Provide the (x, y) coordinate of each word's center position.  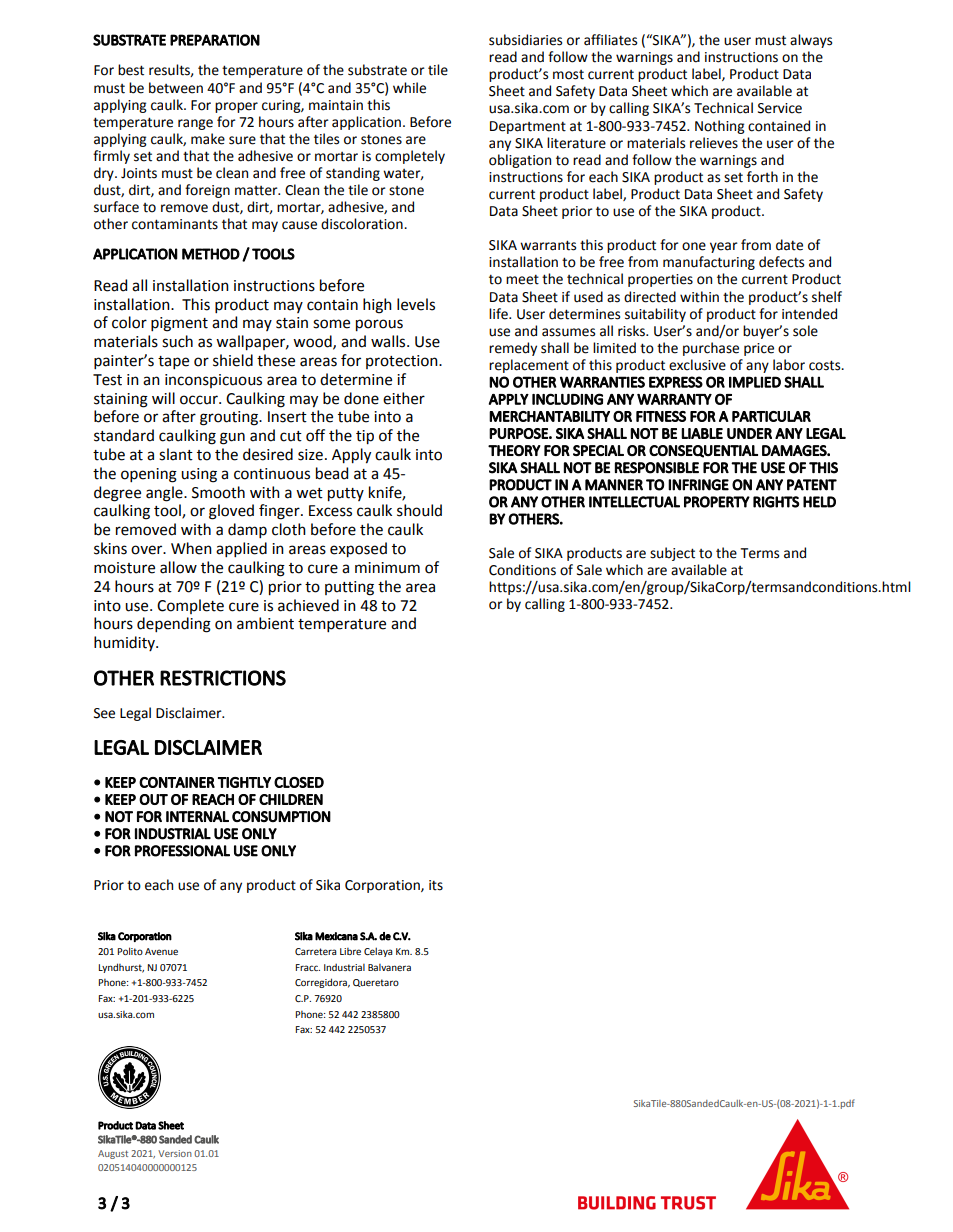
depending (174, 625)
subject (672, 554)
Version (175, 1153)
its (436, 885)
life (499, 314)
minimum (387, 568)
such (177, 341)
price (759, 349)
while (409, 88)
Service (780, 108)
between (176, 88)
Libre (350, 951)
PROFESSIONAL (182, 851)
